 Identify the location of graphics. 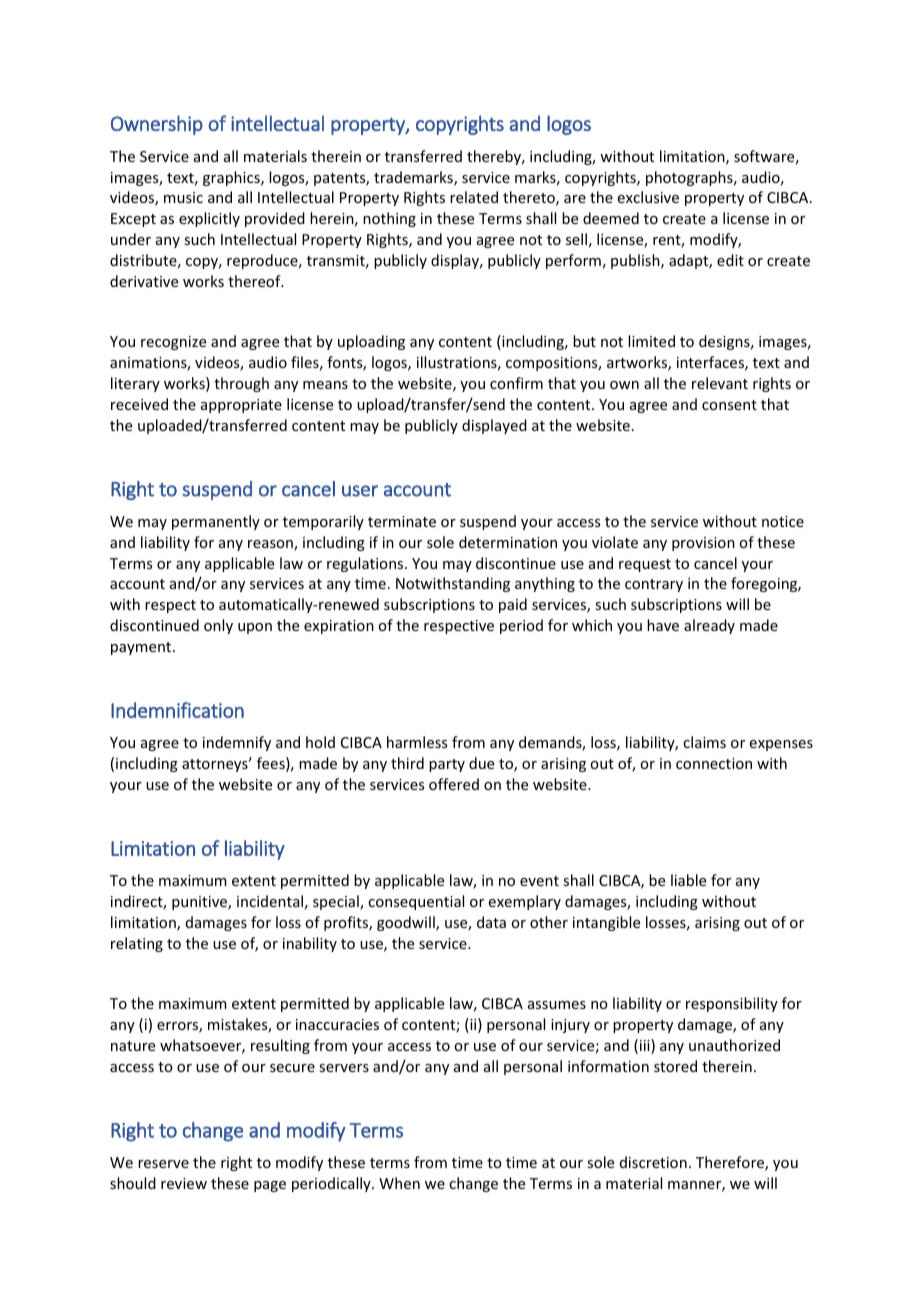
(232, 178).
